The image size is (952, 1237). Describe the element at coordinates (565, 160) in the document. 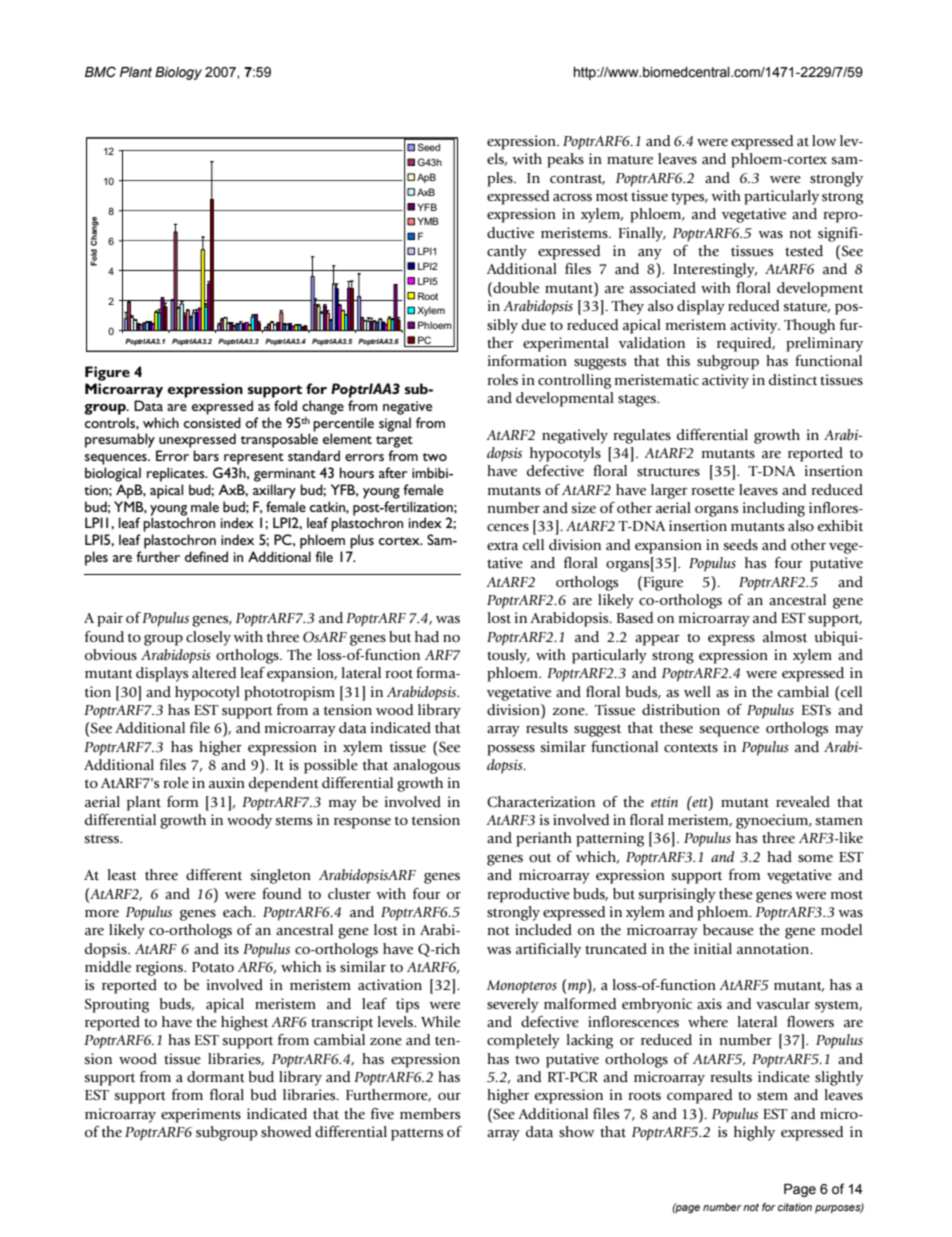

I see `peaks` at that location.
